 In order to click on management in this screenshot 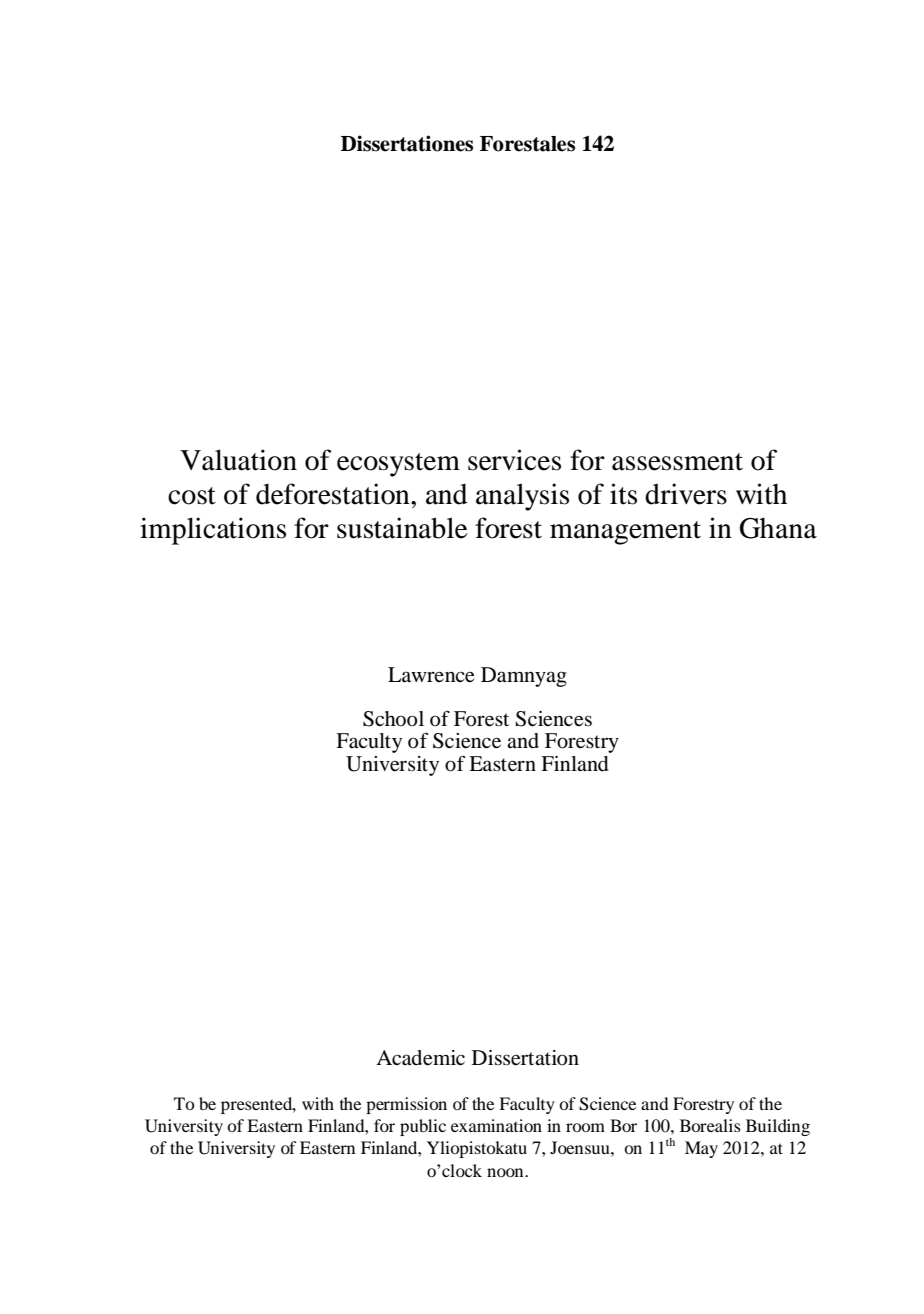, I will do `click(625, 533)`.
